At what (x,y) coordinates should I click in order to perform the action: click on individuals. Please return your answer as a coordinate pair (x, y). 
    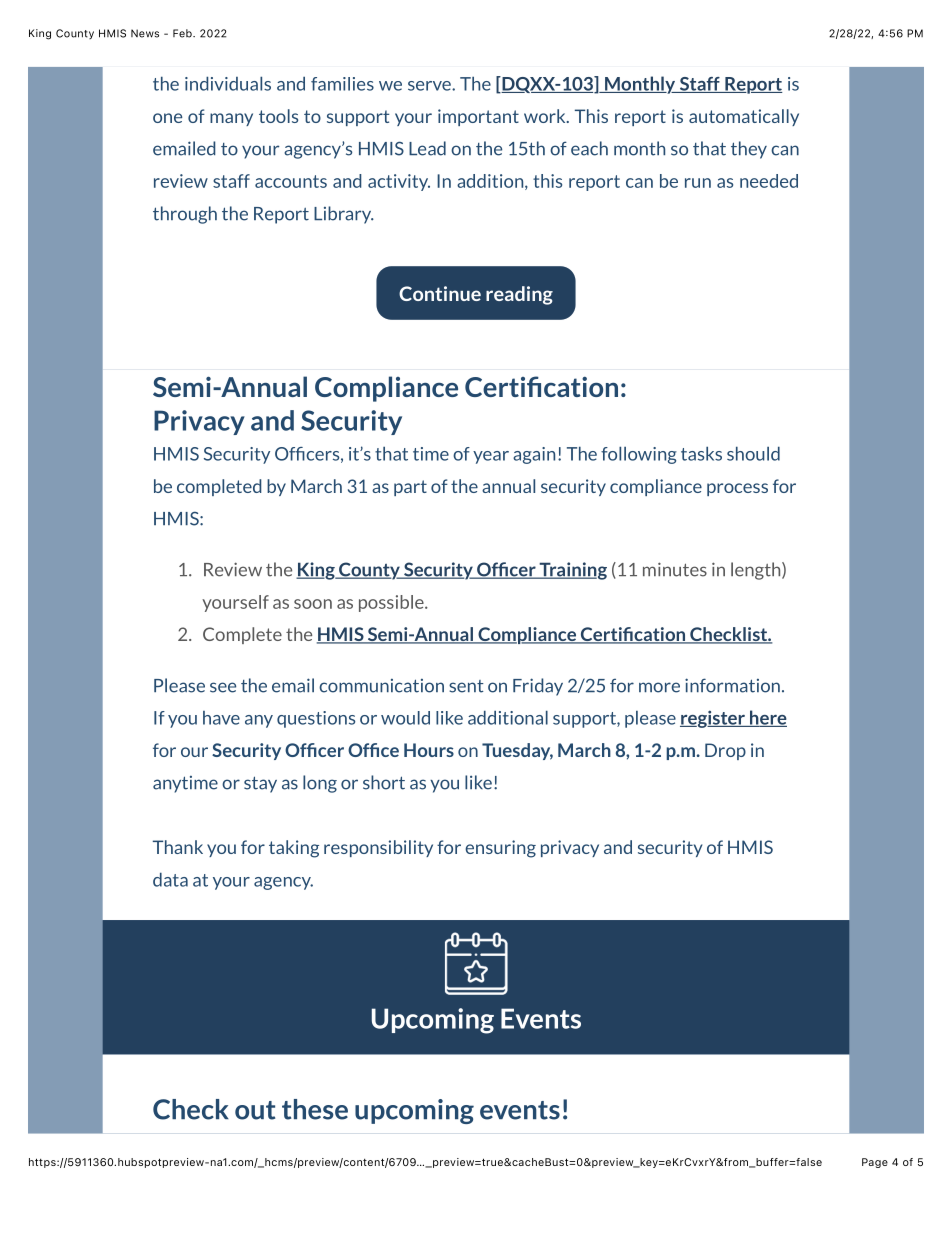
    Looking at the image, I should click on (228, 83).
